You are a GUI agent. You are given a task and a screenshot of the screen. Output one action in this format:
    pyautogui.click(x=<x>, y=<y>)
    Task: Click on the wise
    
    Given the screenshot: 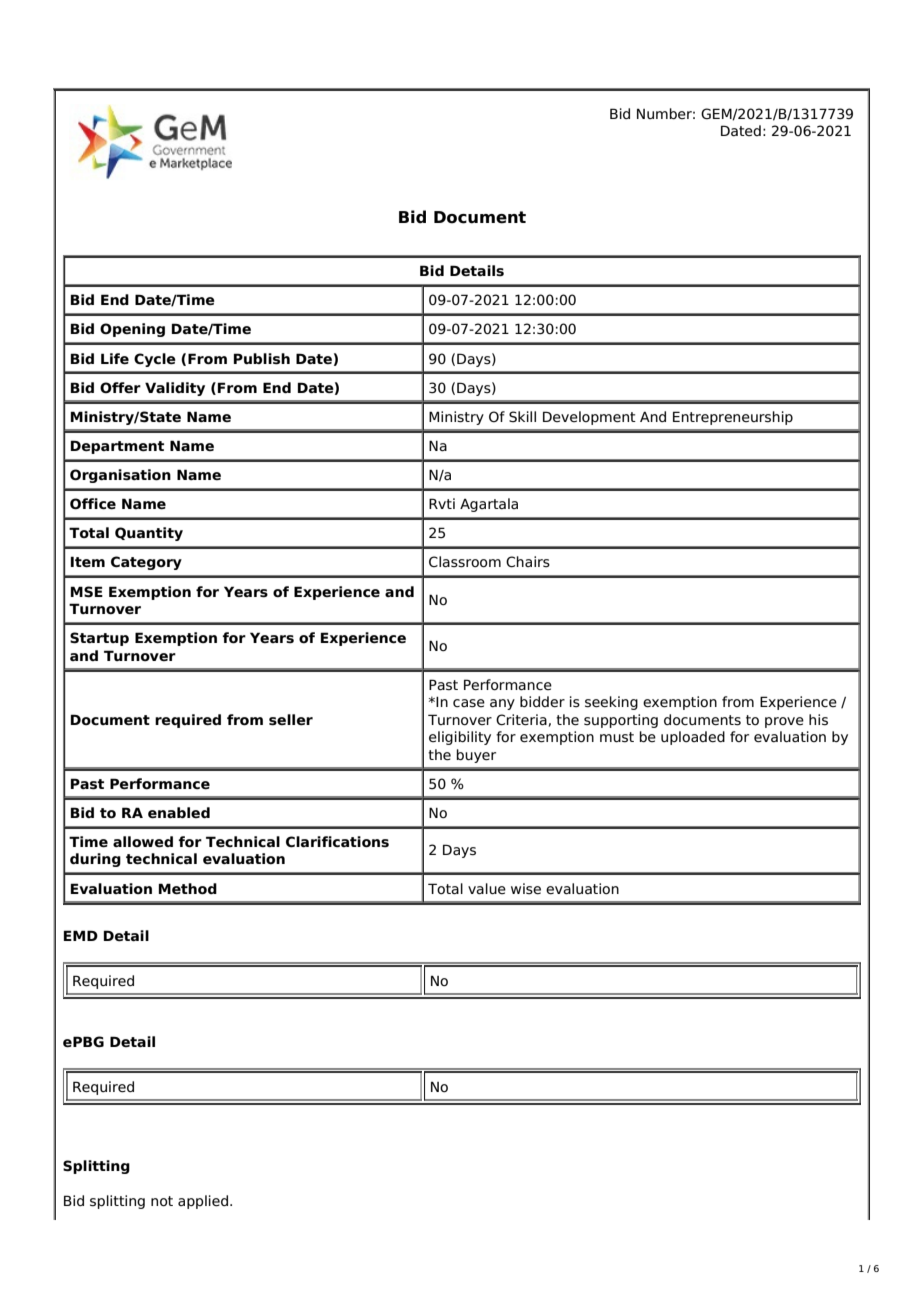 What is the action you would take?
    pyautogui.click(x=526, y=889)
